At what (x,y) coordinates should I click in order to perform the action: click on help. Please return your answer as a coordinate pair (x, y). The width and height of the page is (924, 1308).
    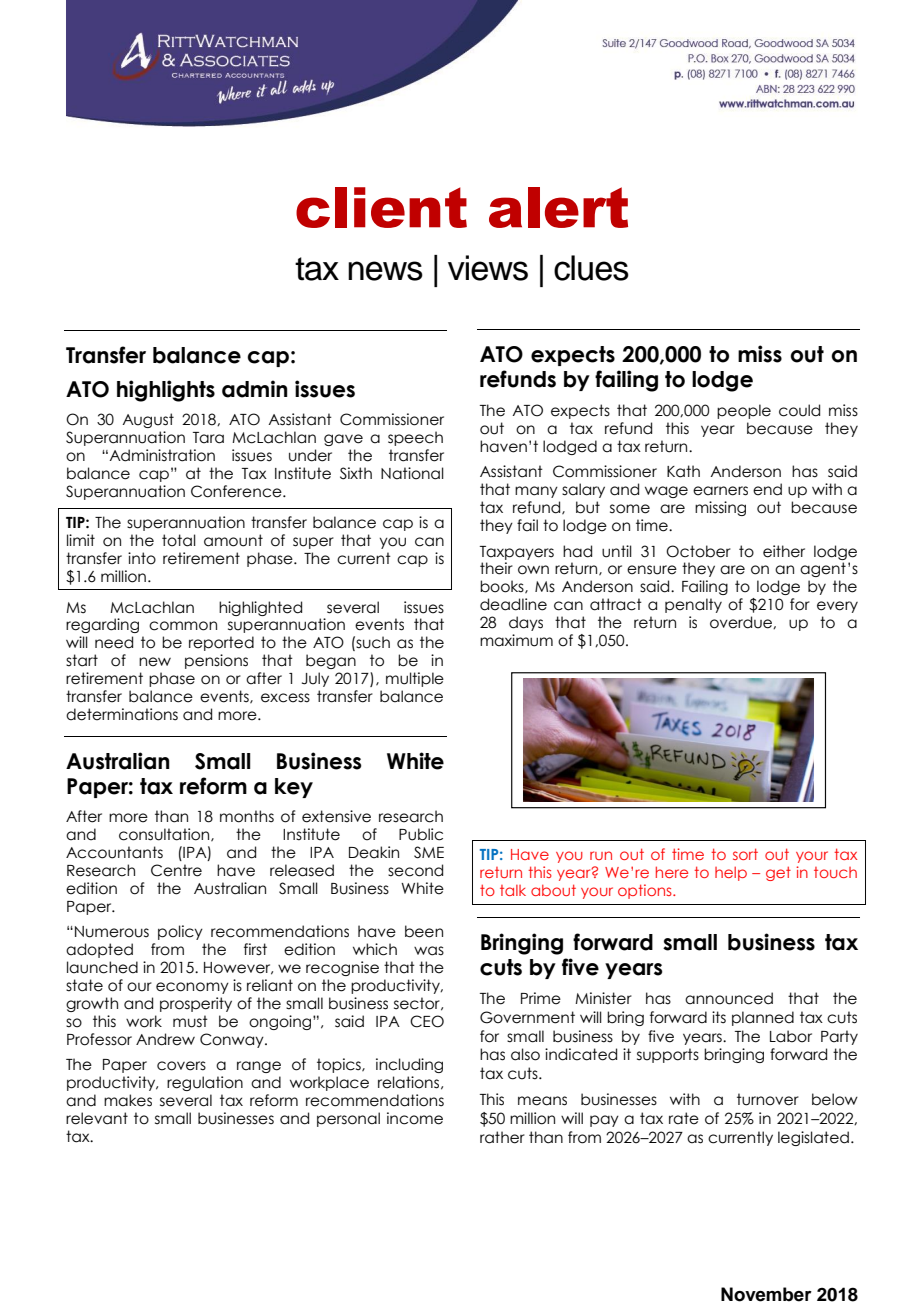
    Looking at the image, I should click on (731, 874).
